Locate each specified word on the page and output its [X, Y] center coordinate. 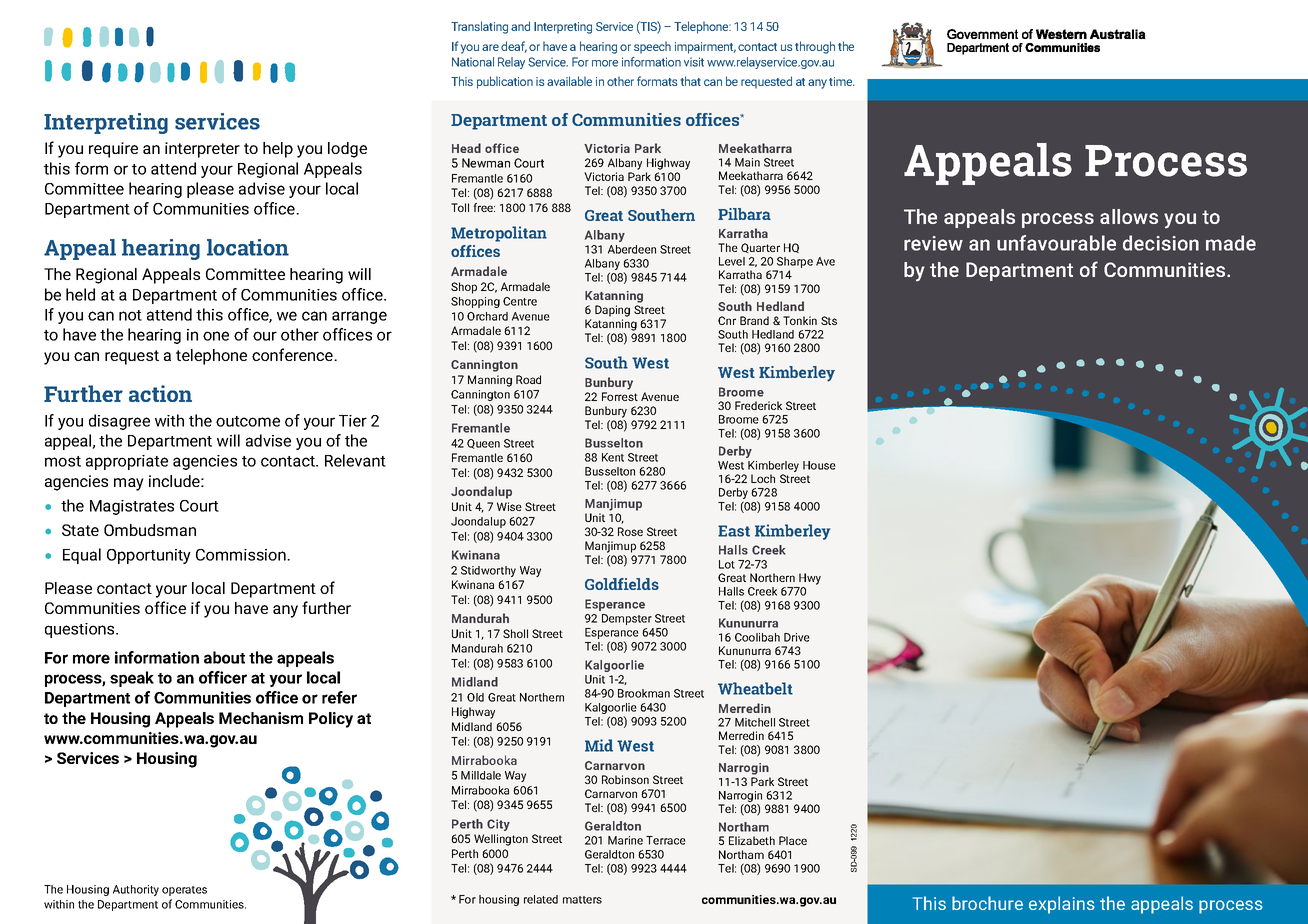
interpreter [202, 150]
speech [652, 47]
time [842, 81]
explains [1062, 905]
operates [184, 891]
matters [582, 900]
